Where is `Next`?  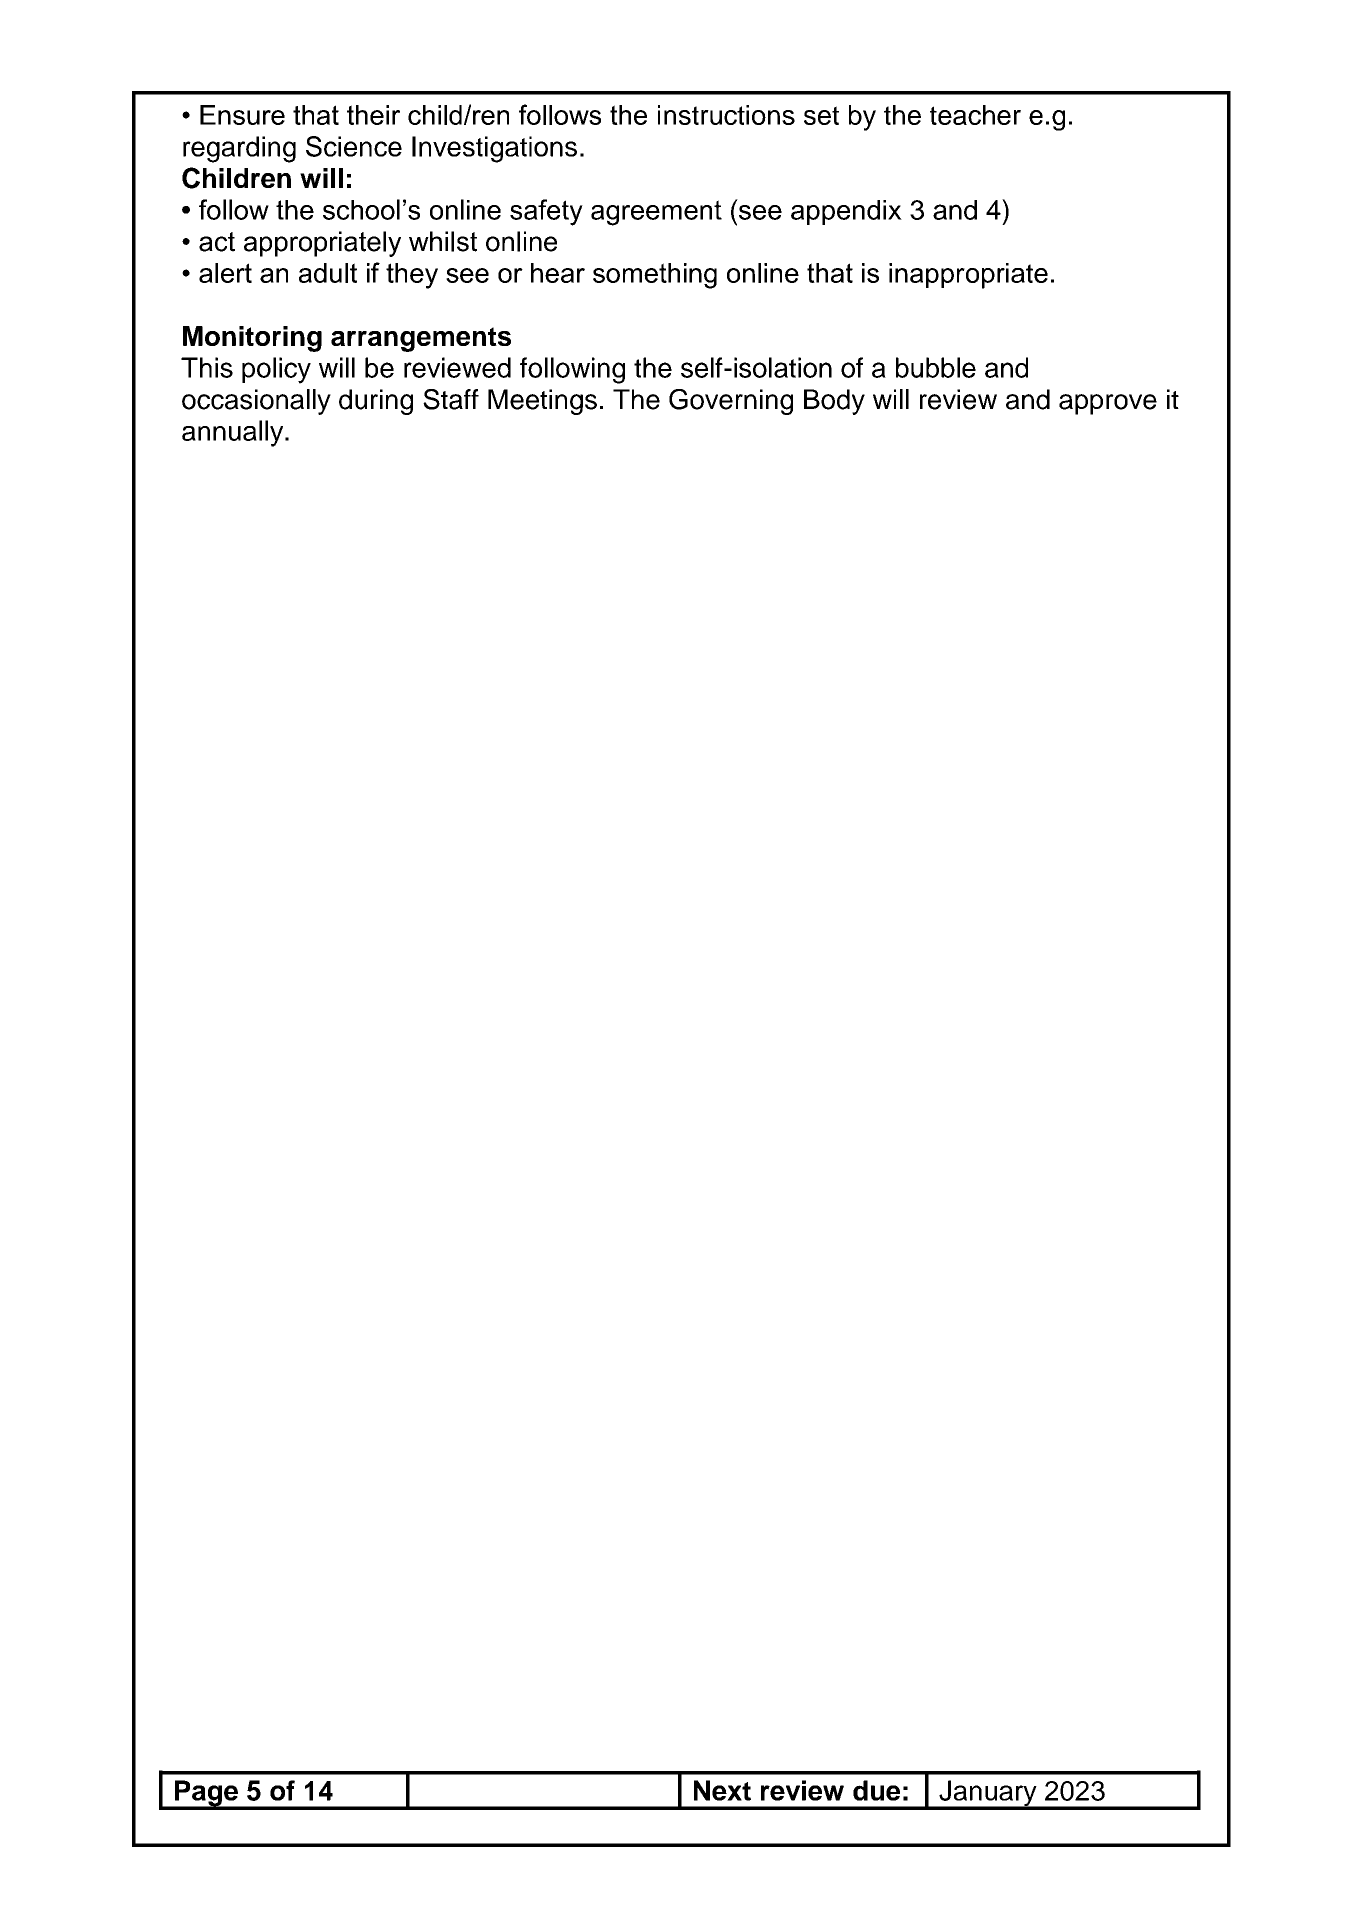
Next is located at coordinates (722, 1790).
